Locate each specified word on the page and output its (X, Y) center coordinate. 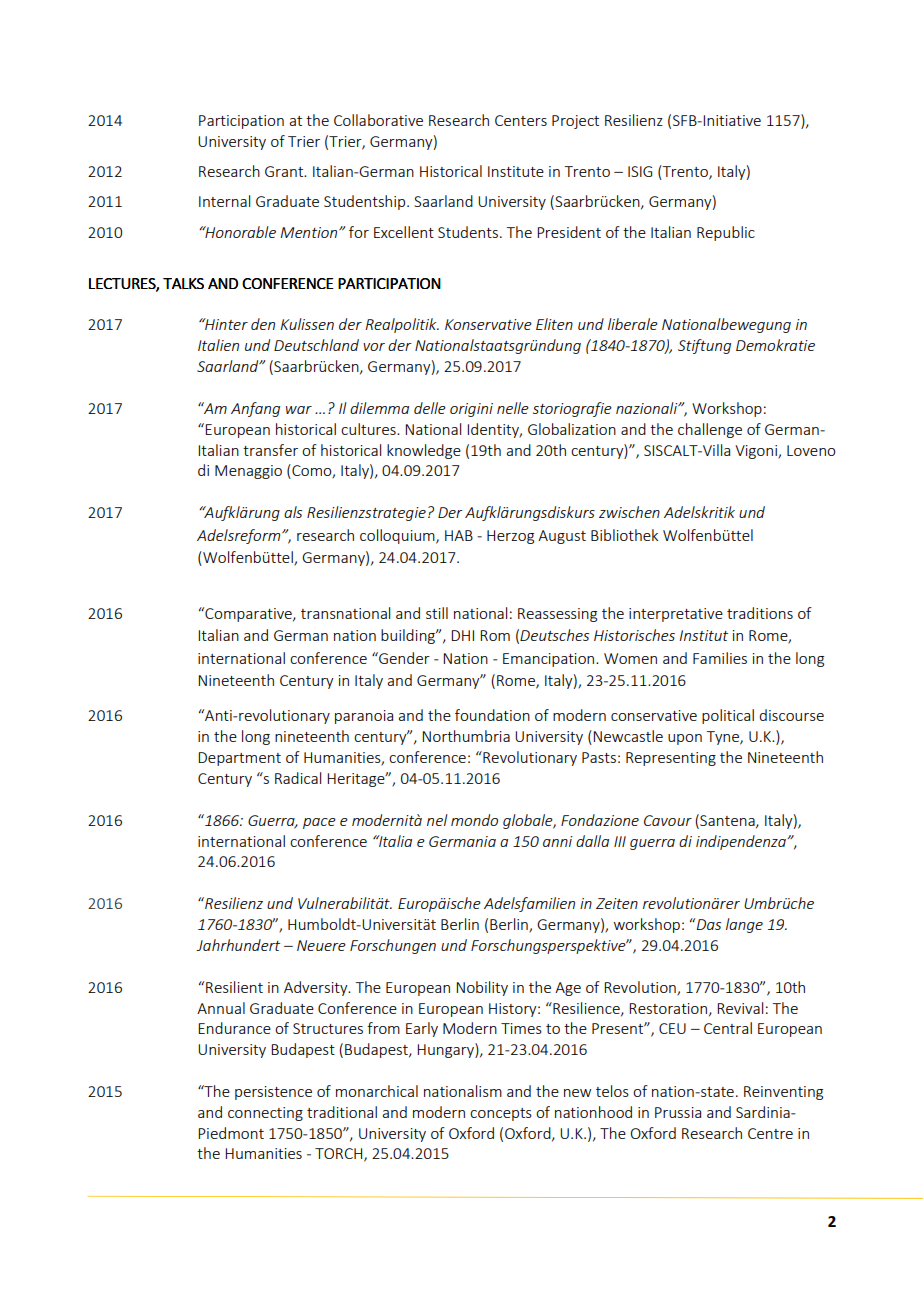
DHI (462, 635)
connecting (265, 1114)
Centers (521, 120)
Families (720, 658)
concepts (501, 1114)
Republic (726, 233)
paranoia (364, 717)
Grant (285, 171)
